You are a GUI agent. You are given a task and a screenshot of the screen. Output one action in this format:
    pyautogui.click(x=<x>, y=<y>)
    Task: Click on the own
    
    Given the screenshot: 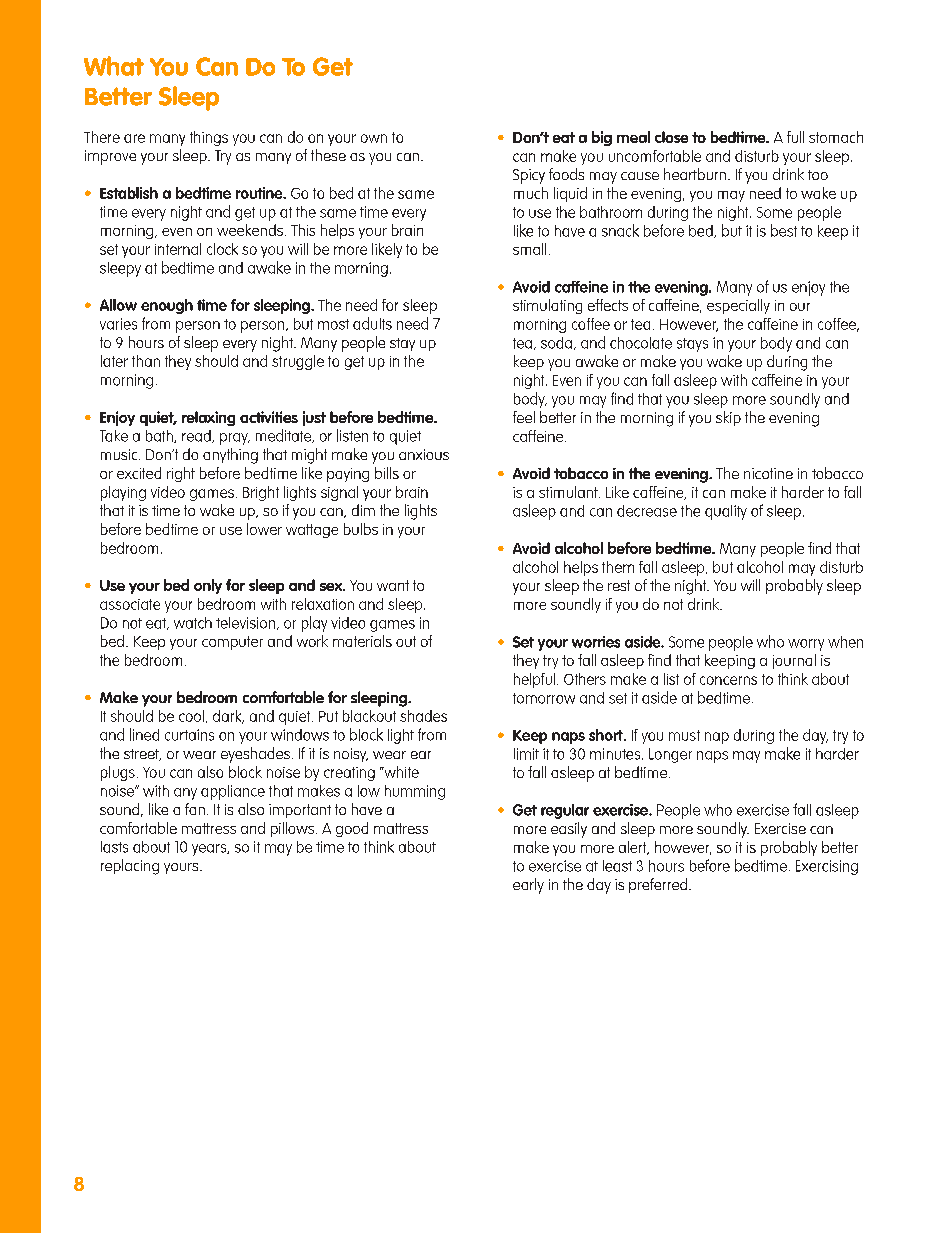 What is the action you would take?
    pyautogui.click(x=374, y=138)
